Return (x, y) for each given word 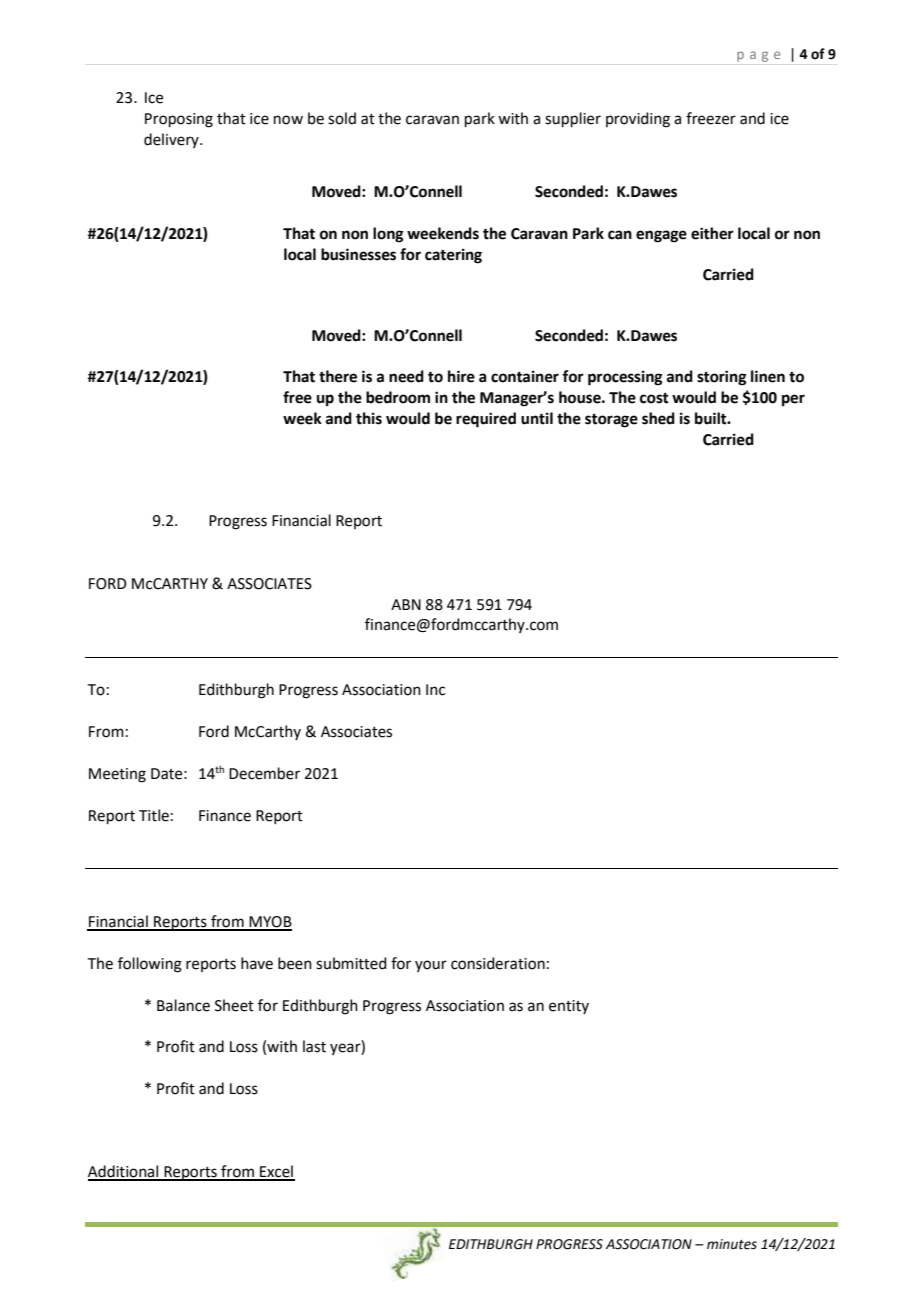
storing (722, 378)
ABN (406, 604)
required (486, 420)
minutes (732, 1244)
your (431, 966)
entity (569, 1007)
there (338, 376)
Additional (124, 1172)
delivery (172, 140)
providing (638, 120)
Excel (276, 1172)
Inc (435, 690)
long (388, 235)
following (150, 965)
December (264, 773)
